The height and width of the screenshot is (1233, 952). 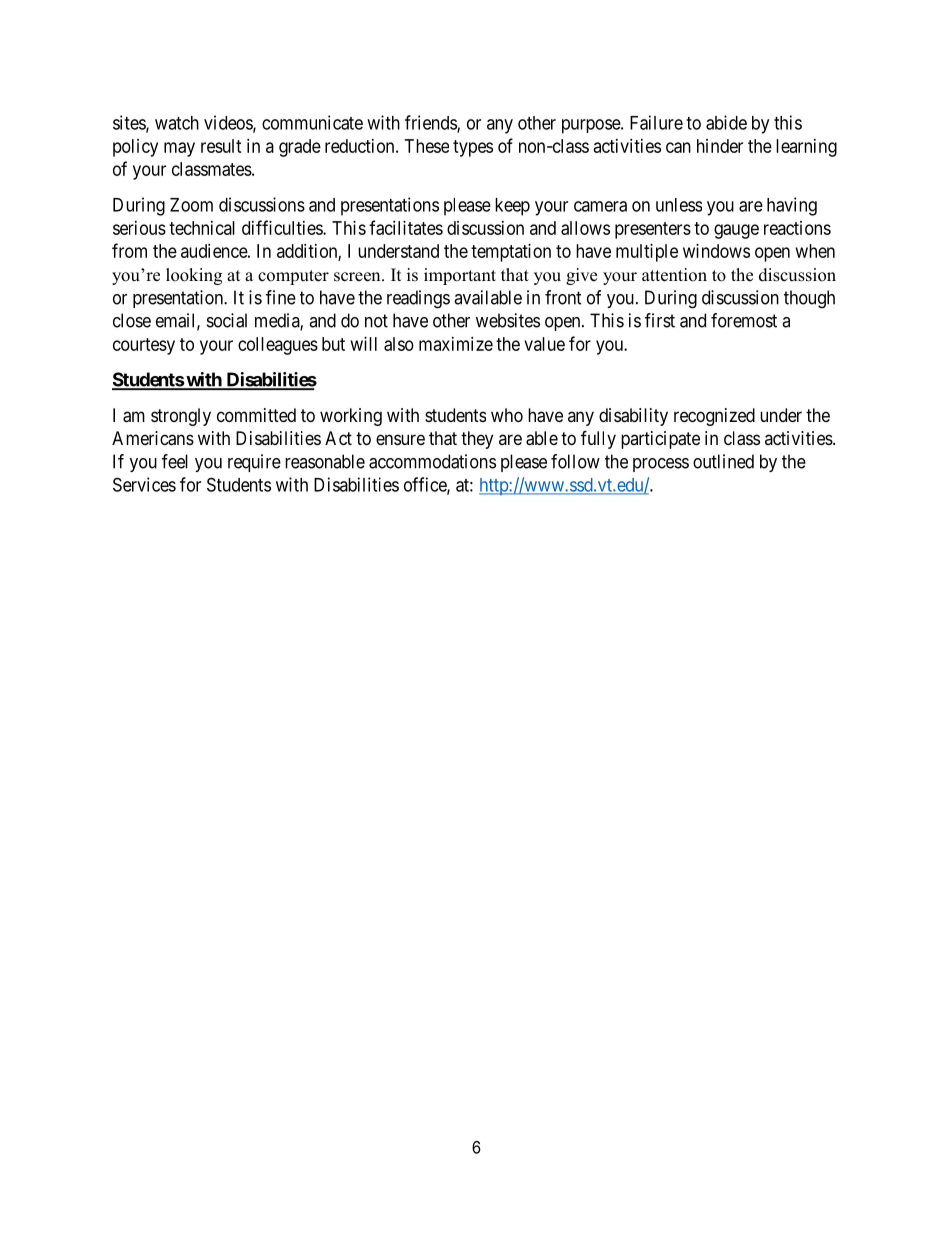 I want to click on result, so click(x=221, y=146).
